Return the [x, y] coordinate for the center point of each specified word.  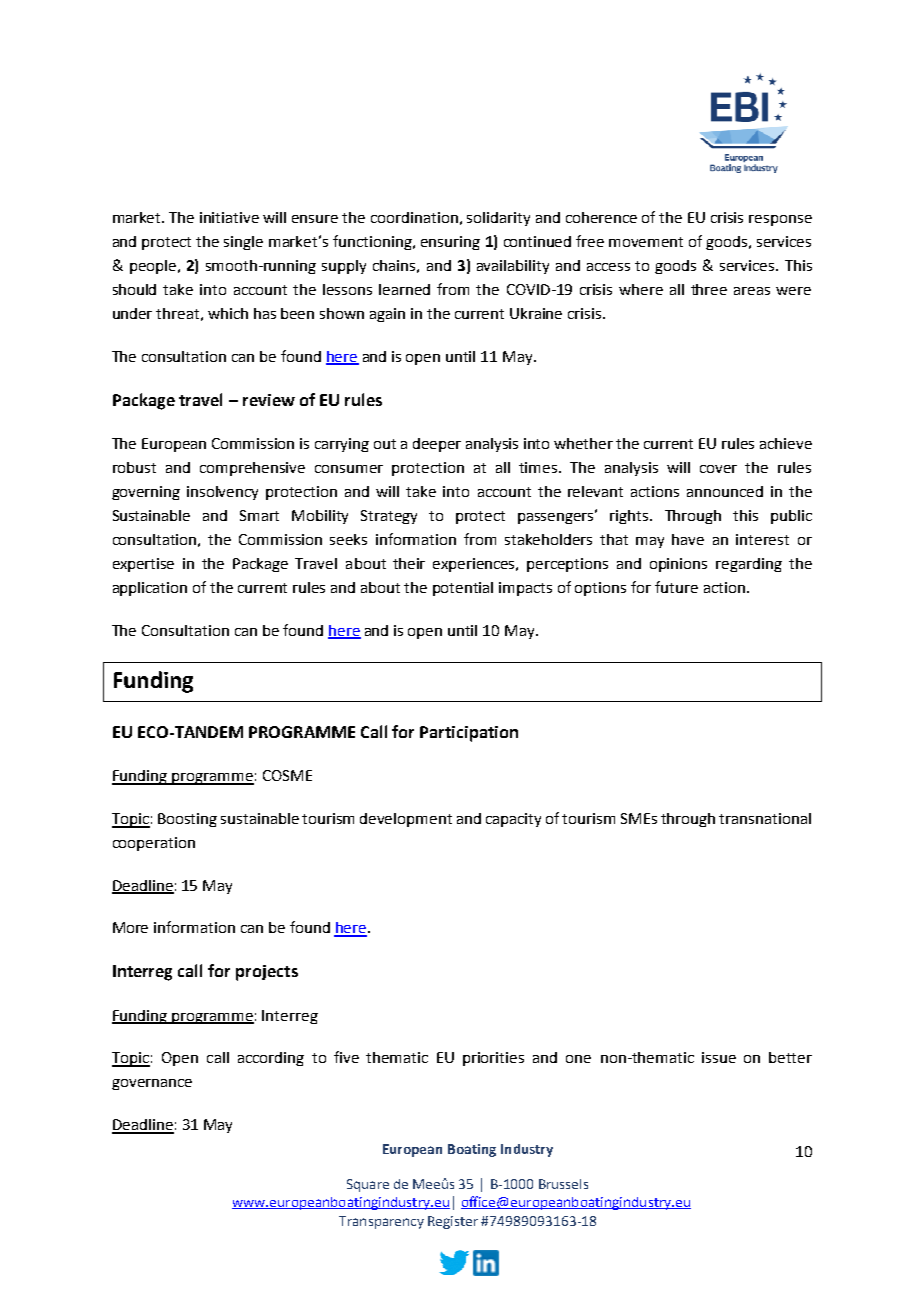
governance [152, 1084]
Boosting [187, 820]
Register [453, 1222]
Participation [469, 734]
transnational [765, 818]
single [243, 243]
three [709, 289]
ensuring [450, 243]
